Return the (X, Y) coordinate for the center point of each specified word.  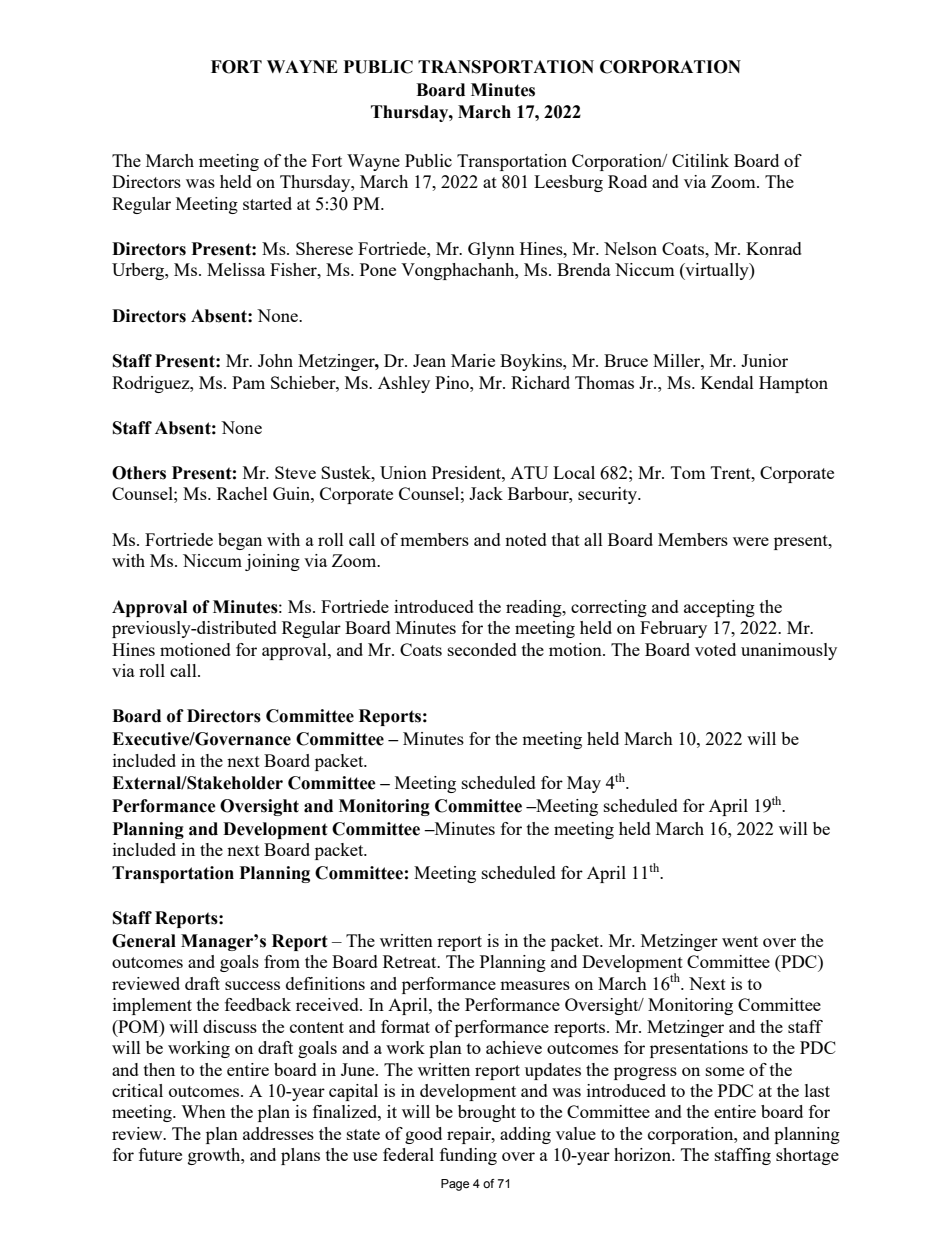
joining (272, 562)
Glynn (491, 250)
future (160, 1154)
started (267, 203)
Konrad (774, 248)
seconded (482, 649)
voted (715, 649)
